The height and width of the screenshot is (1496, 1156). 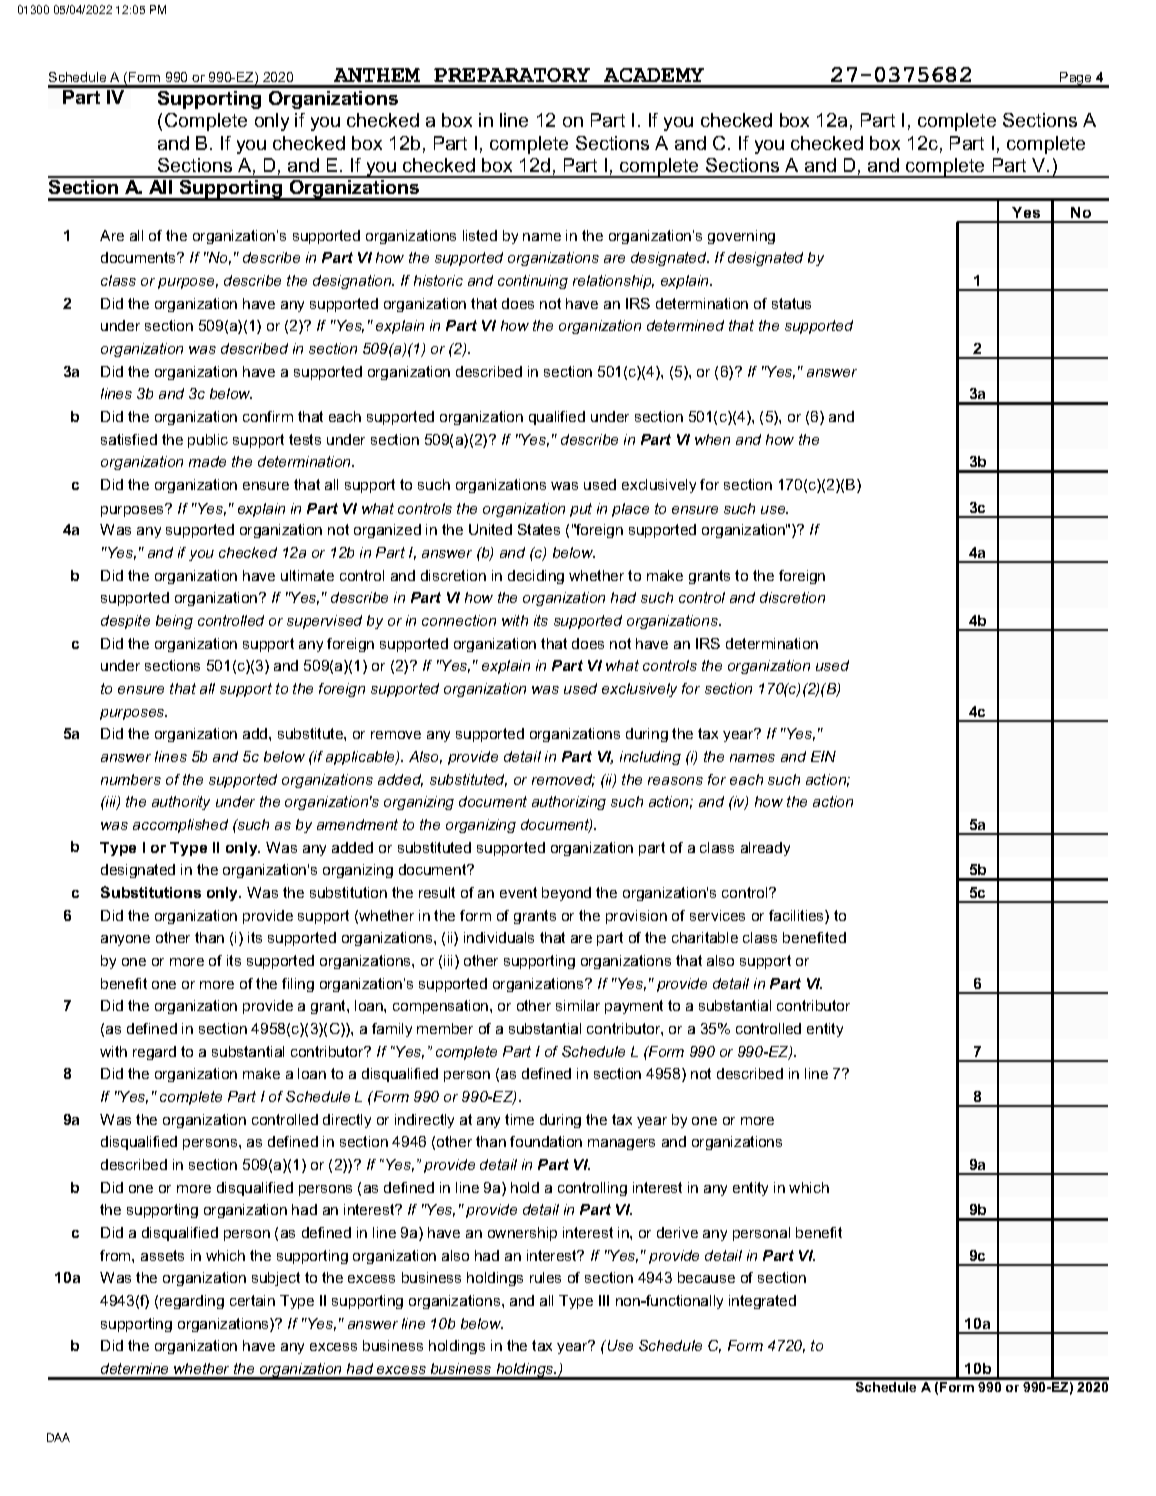 I want to click on rules, so click(x=545, y=1277).
